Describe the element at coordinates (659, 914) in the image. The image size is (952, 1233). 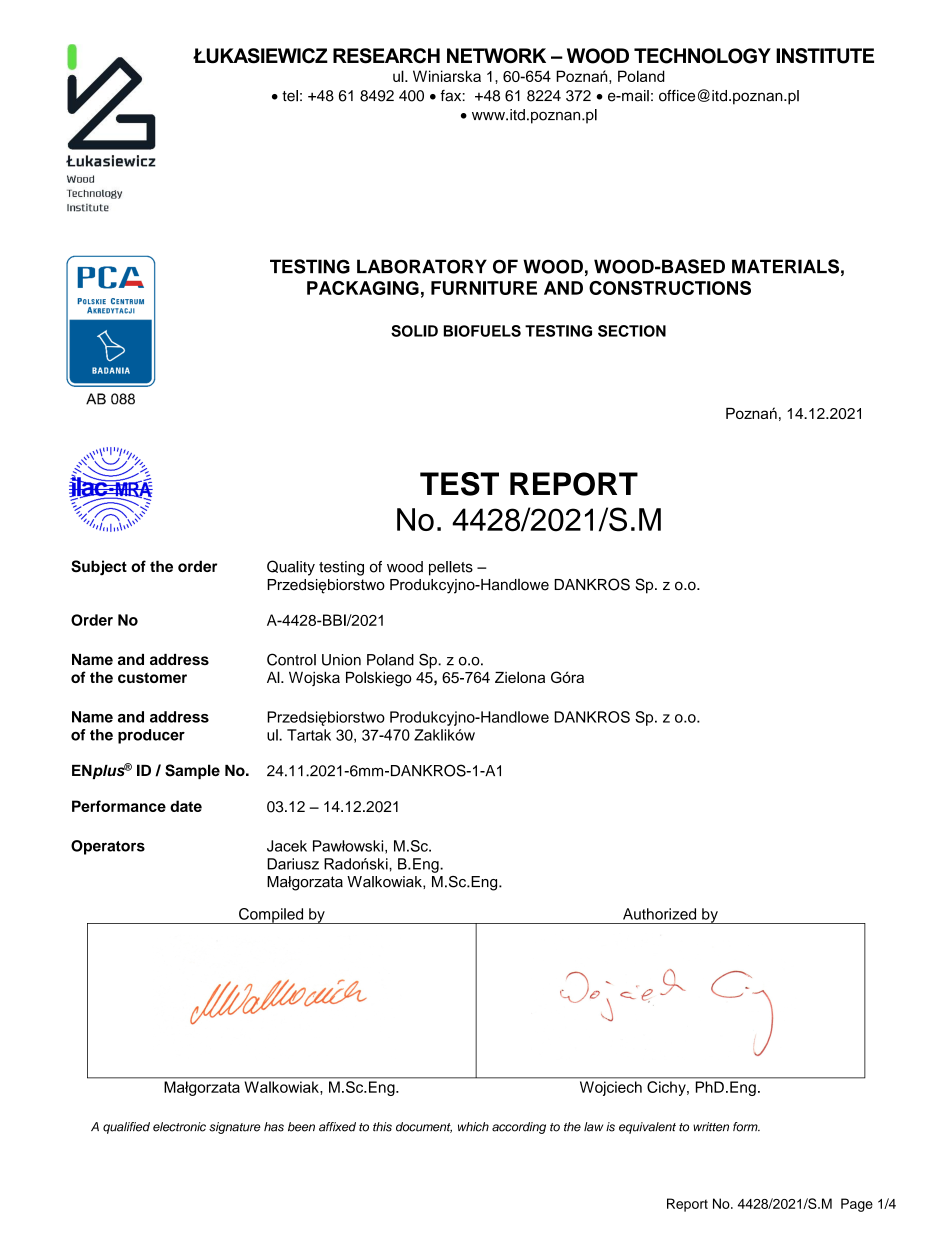
I see `Authorized` at that location.
